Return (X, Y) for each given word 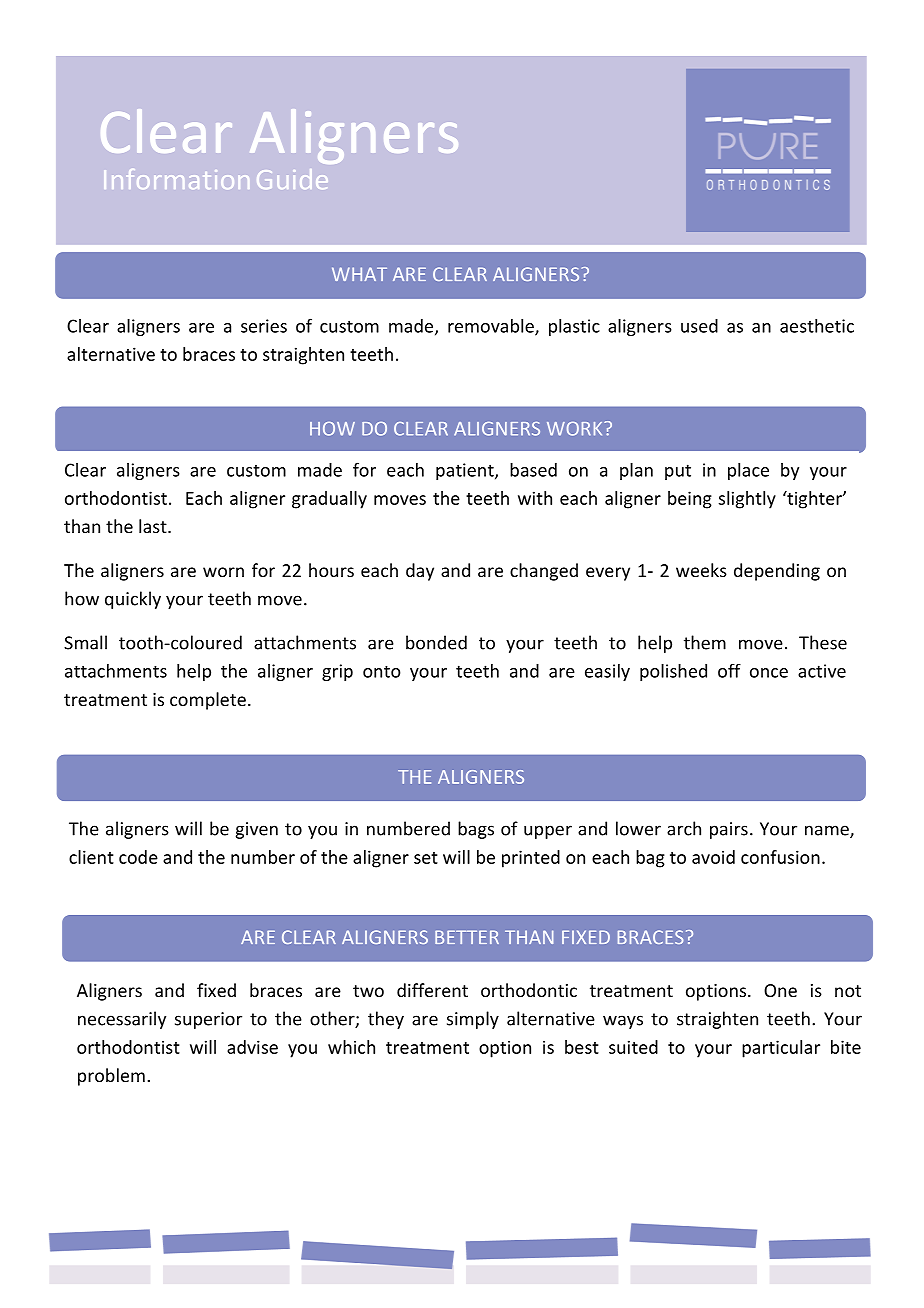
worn (223, 572)
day (420, 572)
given (257, 830)
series (264, 326)
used (699, 326)
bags (476, 830)
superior (208, 1020)
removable (492, 327)
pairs (729, 830)
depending (777, 572)
